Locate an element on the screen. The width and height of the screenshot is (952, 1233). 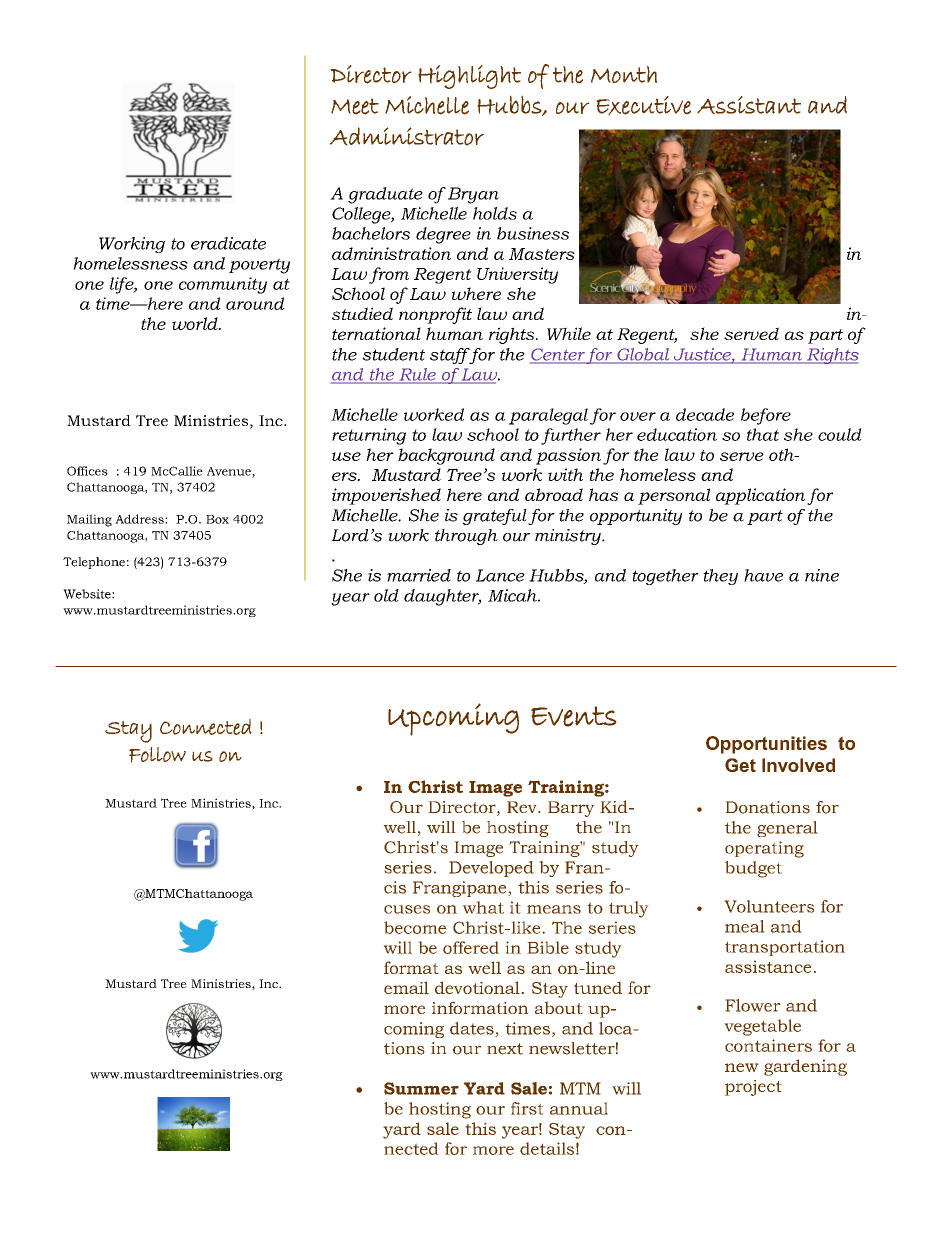
Summer is located at coordinates (421, 1088).
